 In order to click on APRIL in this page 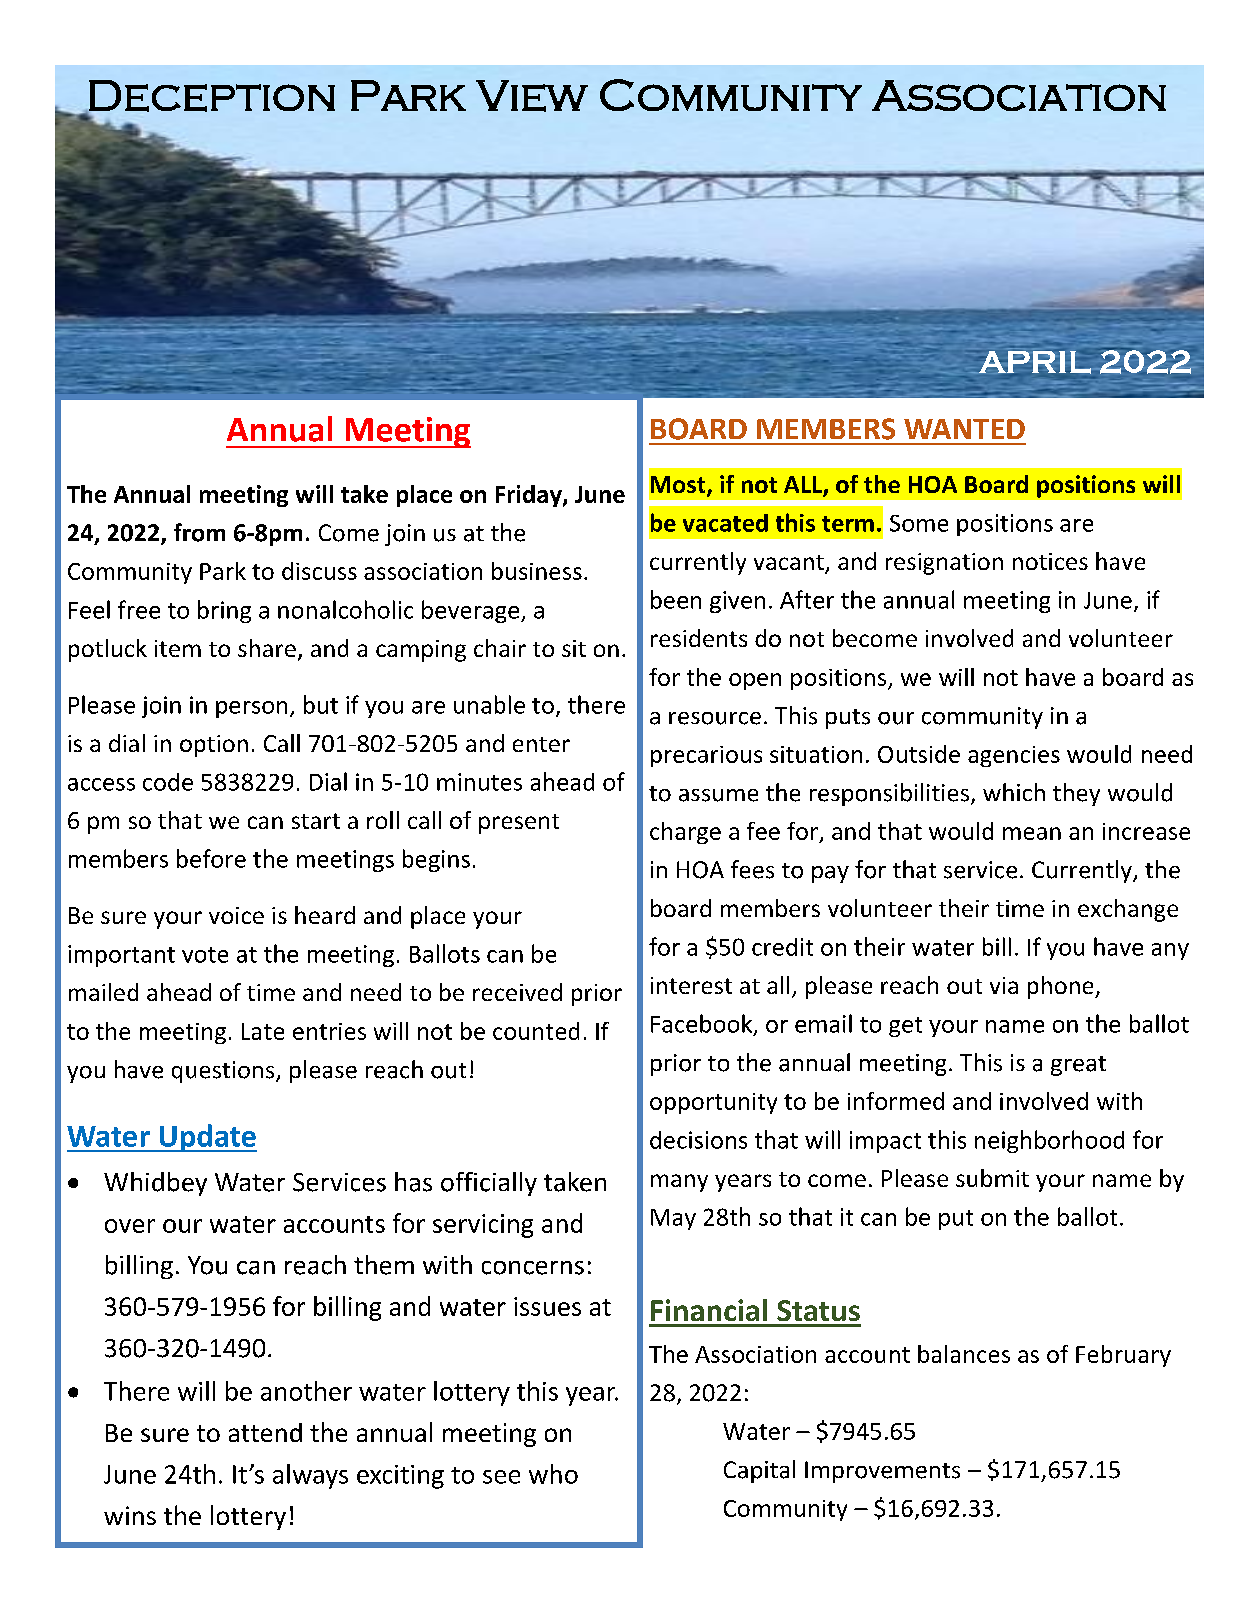, I will do `click(1035, 362)`.
